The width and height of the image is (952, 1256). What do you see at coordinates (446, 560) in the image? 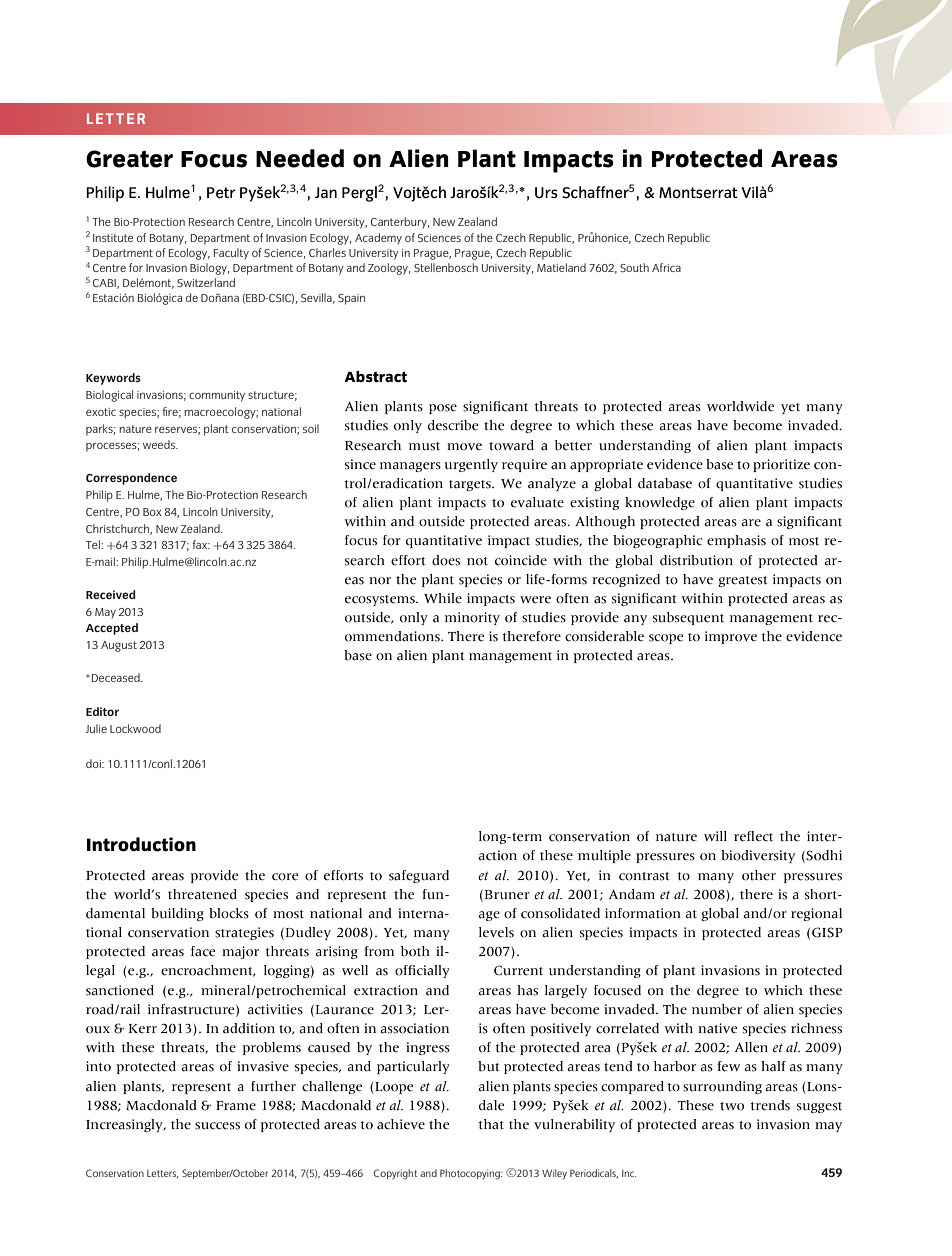
I see `does` at bounding box center [446, 560].
